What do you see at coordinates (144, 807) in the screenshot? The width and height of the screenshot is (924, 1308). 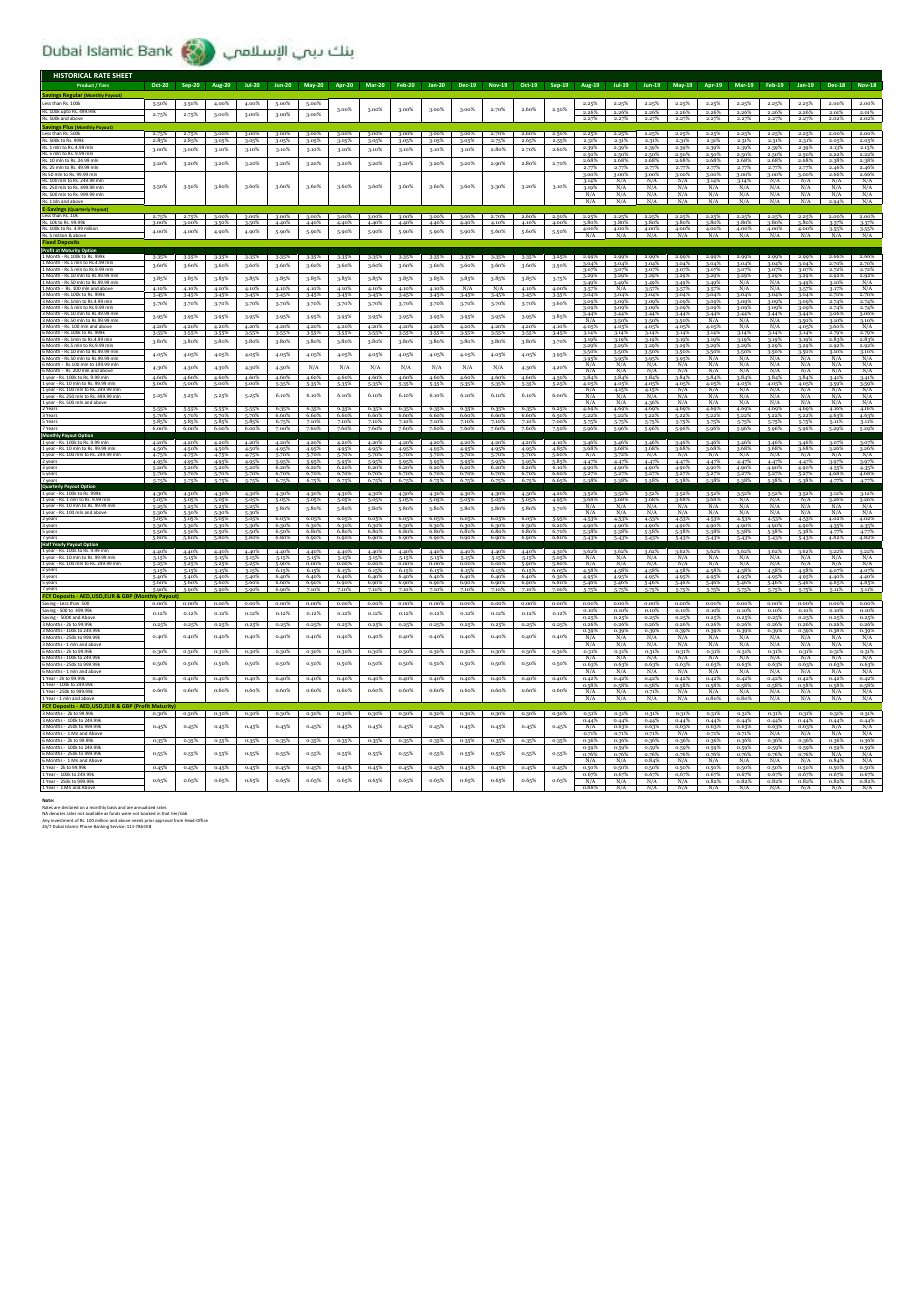 I see `annualized` at bounding box center [144, 807].
